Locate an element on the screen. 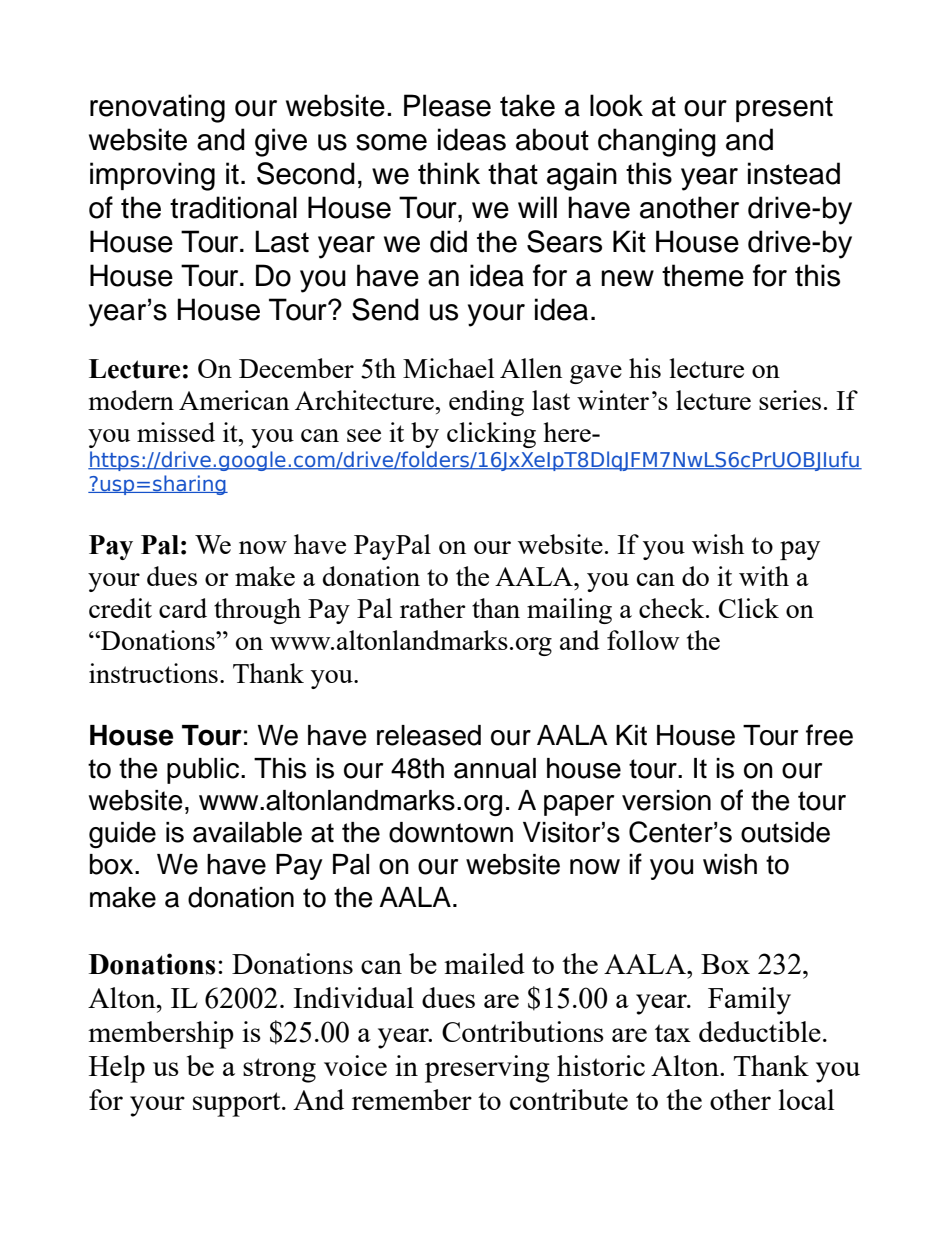 The height and width of the screenshot is (1233, 952). with is located at coordinates (764, 576).
